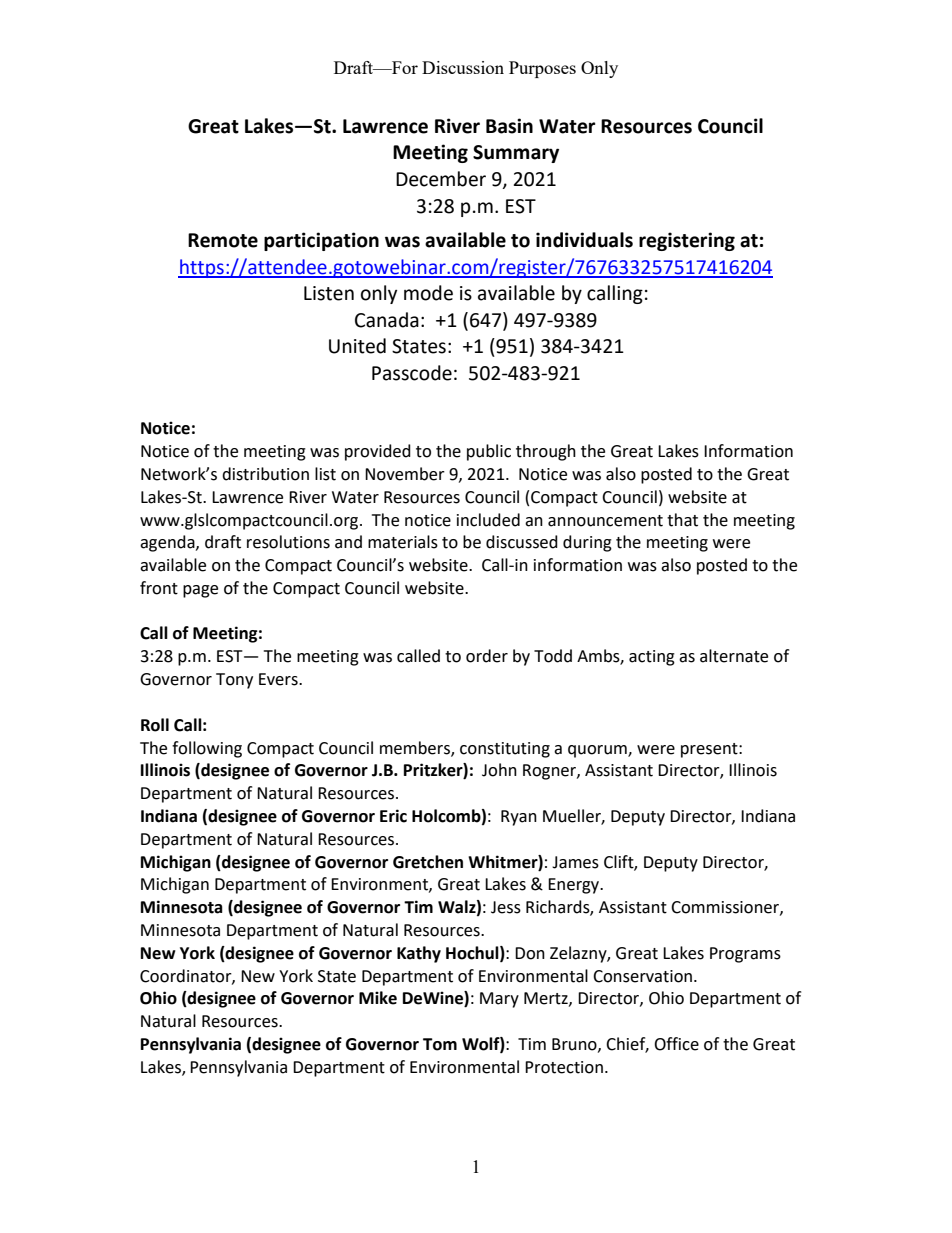 Image resolution: width=952 pixels, height=1233 pixels. Describe the element at coordinates (223, 240) in the screenshot. I see `Remote` at that location.
